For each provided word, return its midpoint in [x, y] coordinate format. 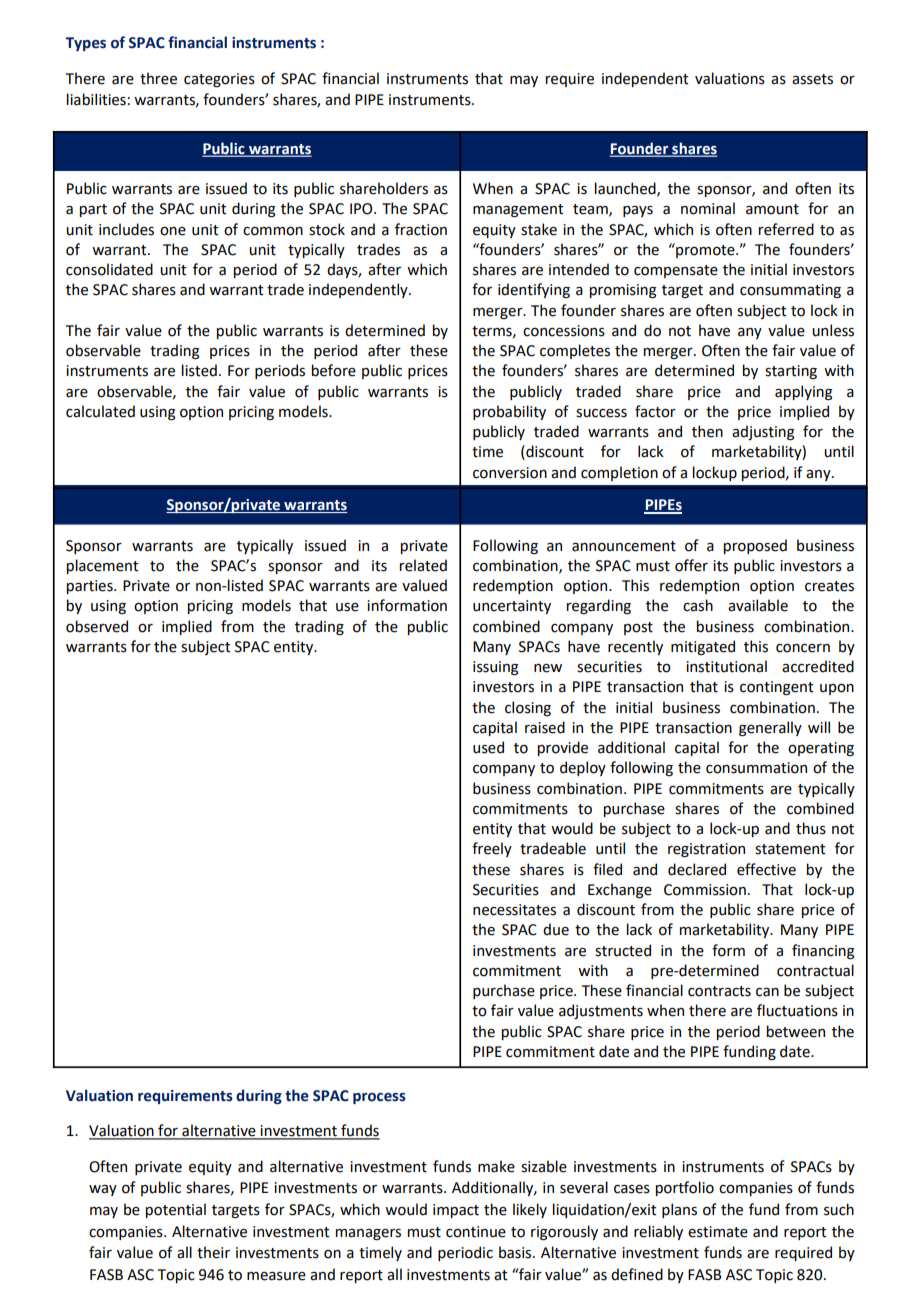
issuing [495, 668]
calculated [100, 411]
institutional [726, 666]
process [379, 1098]
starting [791, 372]
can [767, 992]
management [518, 210]
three [158, 78]
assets [812, 79]
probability [509, 412]
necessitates [514, 910]
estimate [718, 1232]
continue [476, 1232]
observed [97, 626]
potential [176, 1210]
